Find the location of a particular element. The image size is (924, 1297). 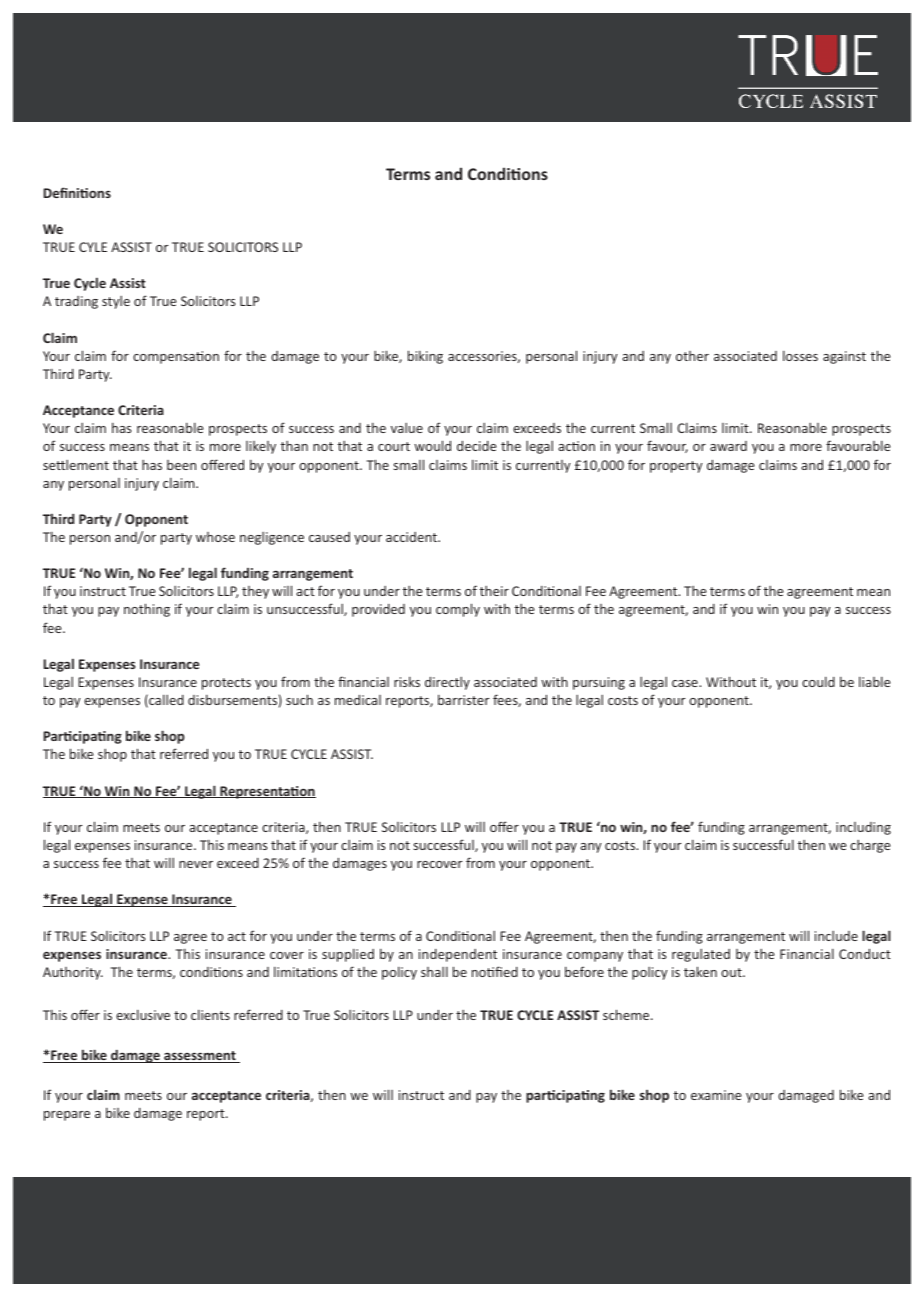

scheme is located at coordinates (627, 1014).
